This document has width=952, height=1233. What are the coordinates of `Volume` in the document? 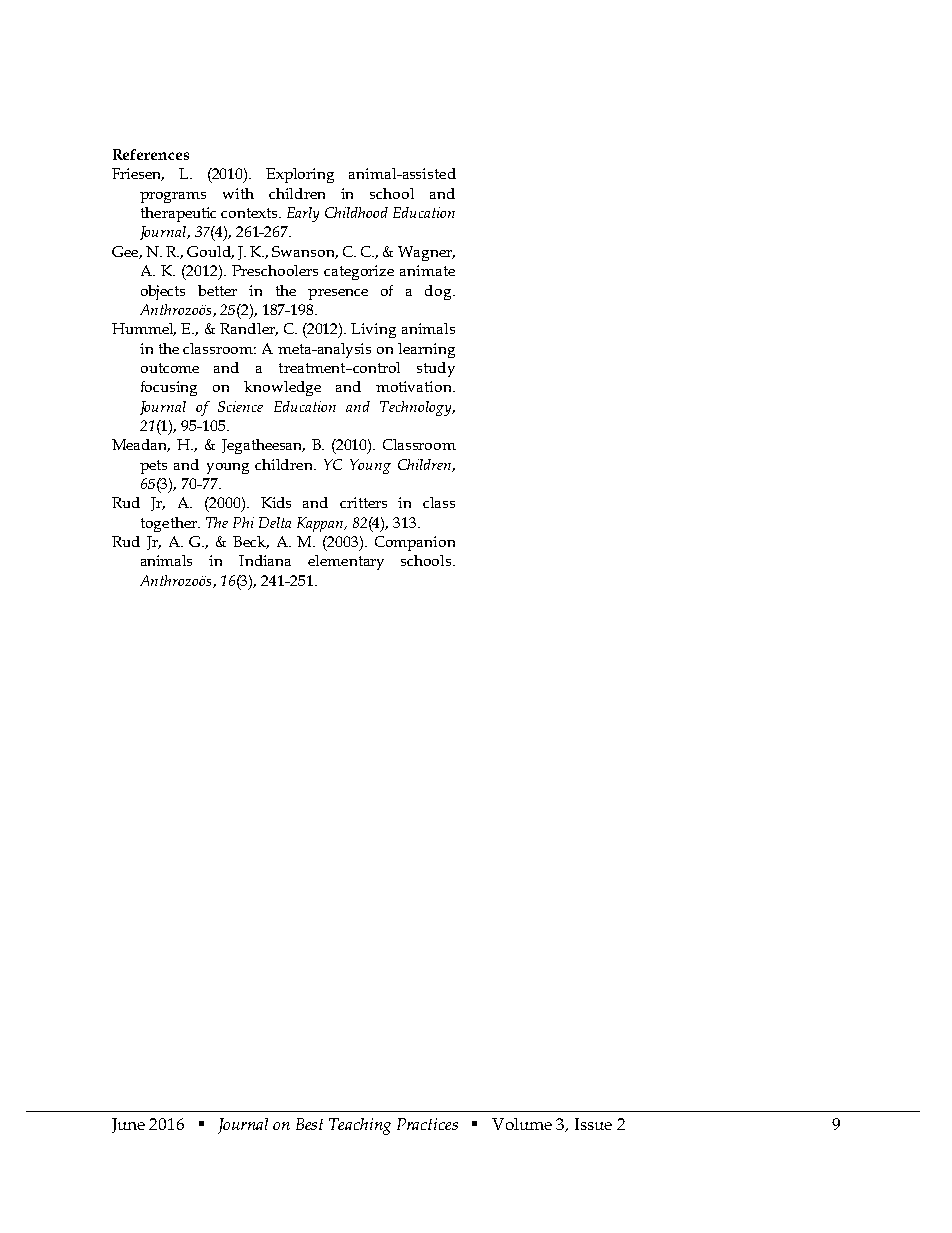 It's located at (522, 1124).
